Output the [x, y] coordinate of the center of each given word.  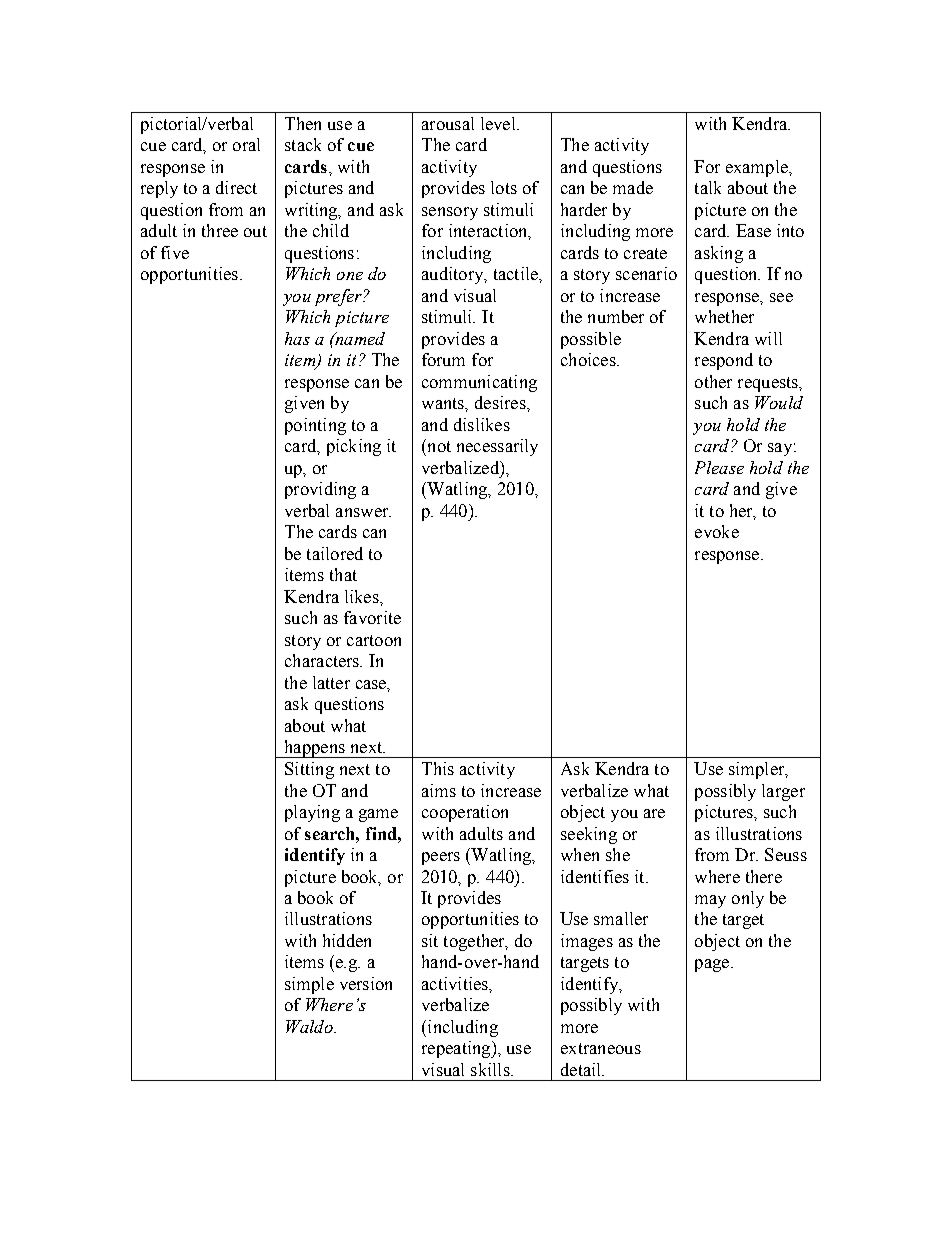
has [297, 338]
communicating [479, 383]
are [654, 813]
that [343, 574]
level [499, 123]
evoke [717, 531]
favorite [372, 617]
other [713, 381]
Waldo [310, 1026]
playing [312, 813]
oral [246, 144]
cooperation [465, 813]
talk [708, 187]
